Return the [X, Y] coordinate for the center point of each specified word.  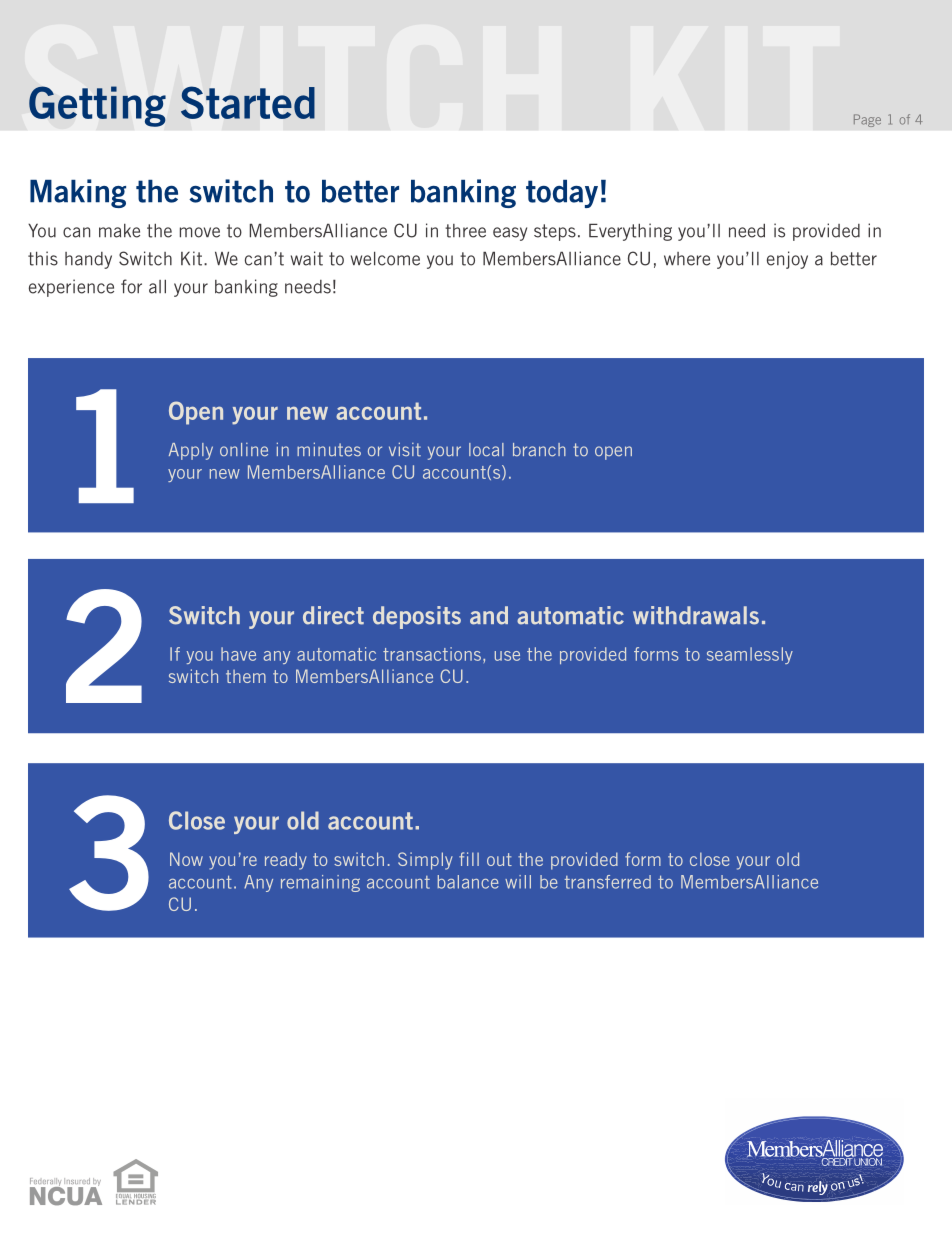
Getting [97, 106]
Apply [191, 451]
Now [186, 859]
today [562, 194]
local [486, 450]
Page [867, 120]
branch [539, 450]
